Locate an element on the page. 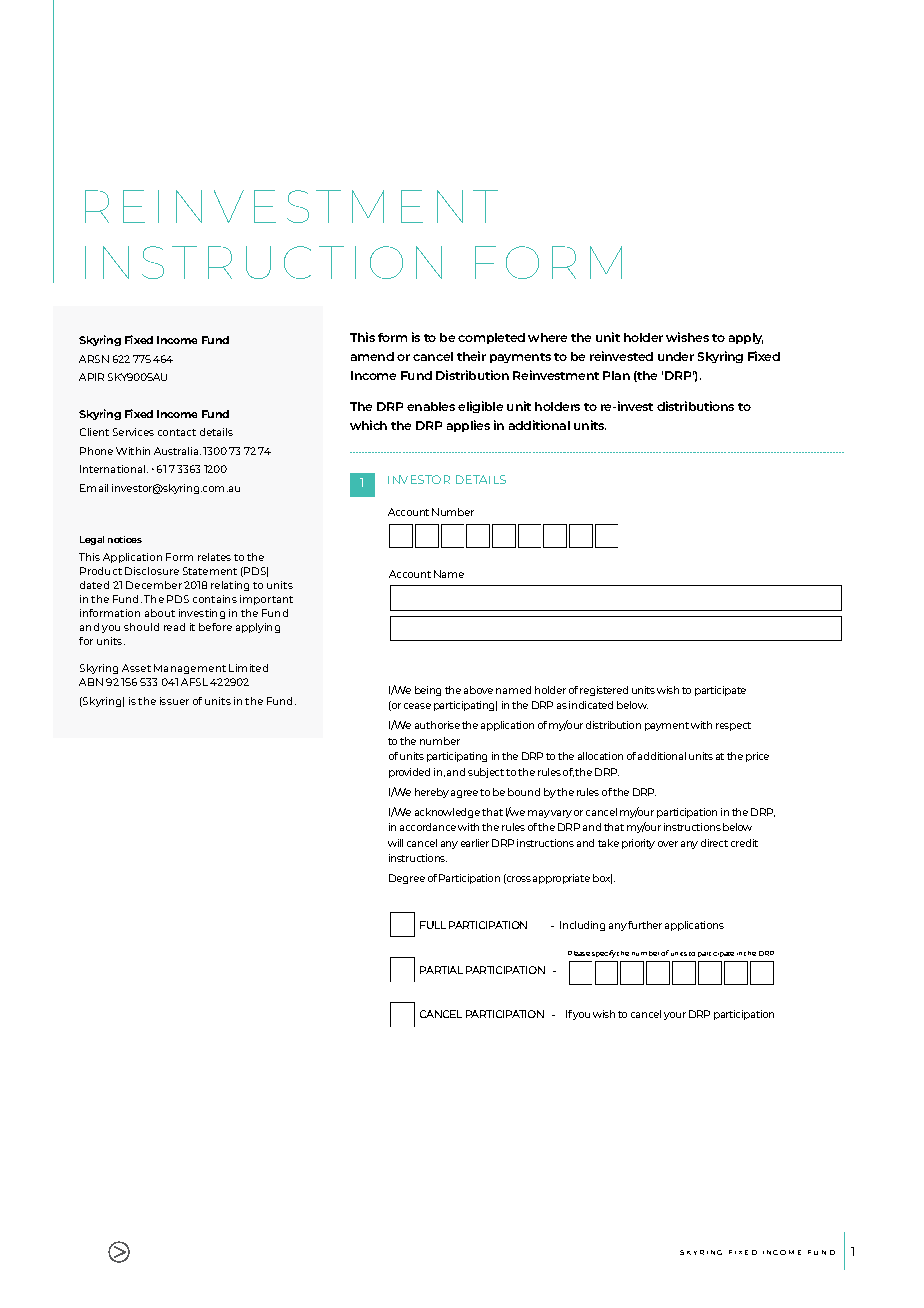 The width and height of the document is (924, 1308). International is located at coordinates (114, 469).
